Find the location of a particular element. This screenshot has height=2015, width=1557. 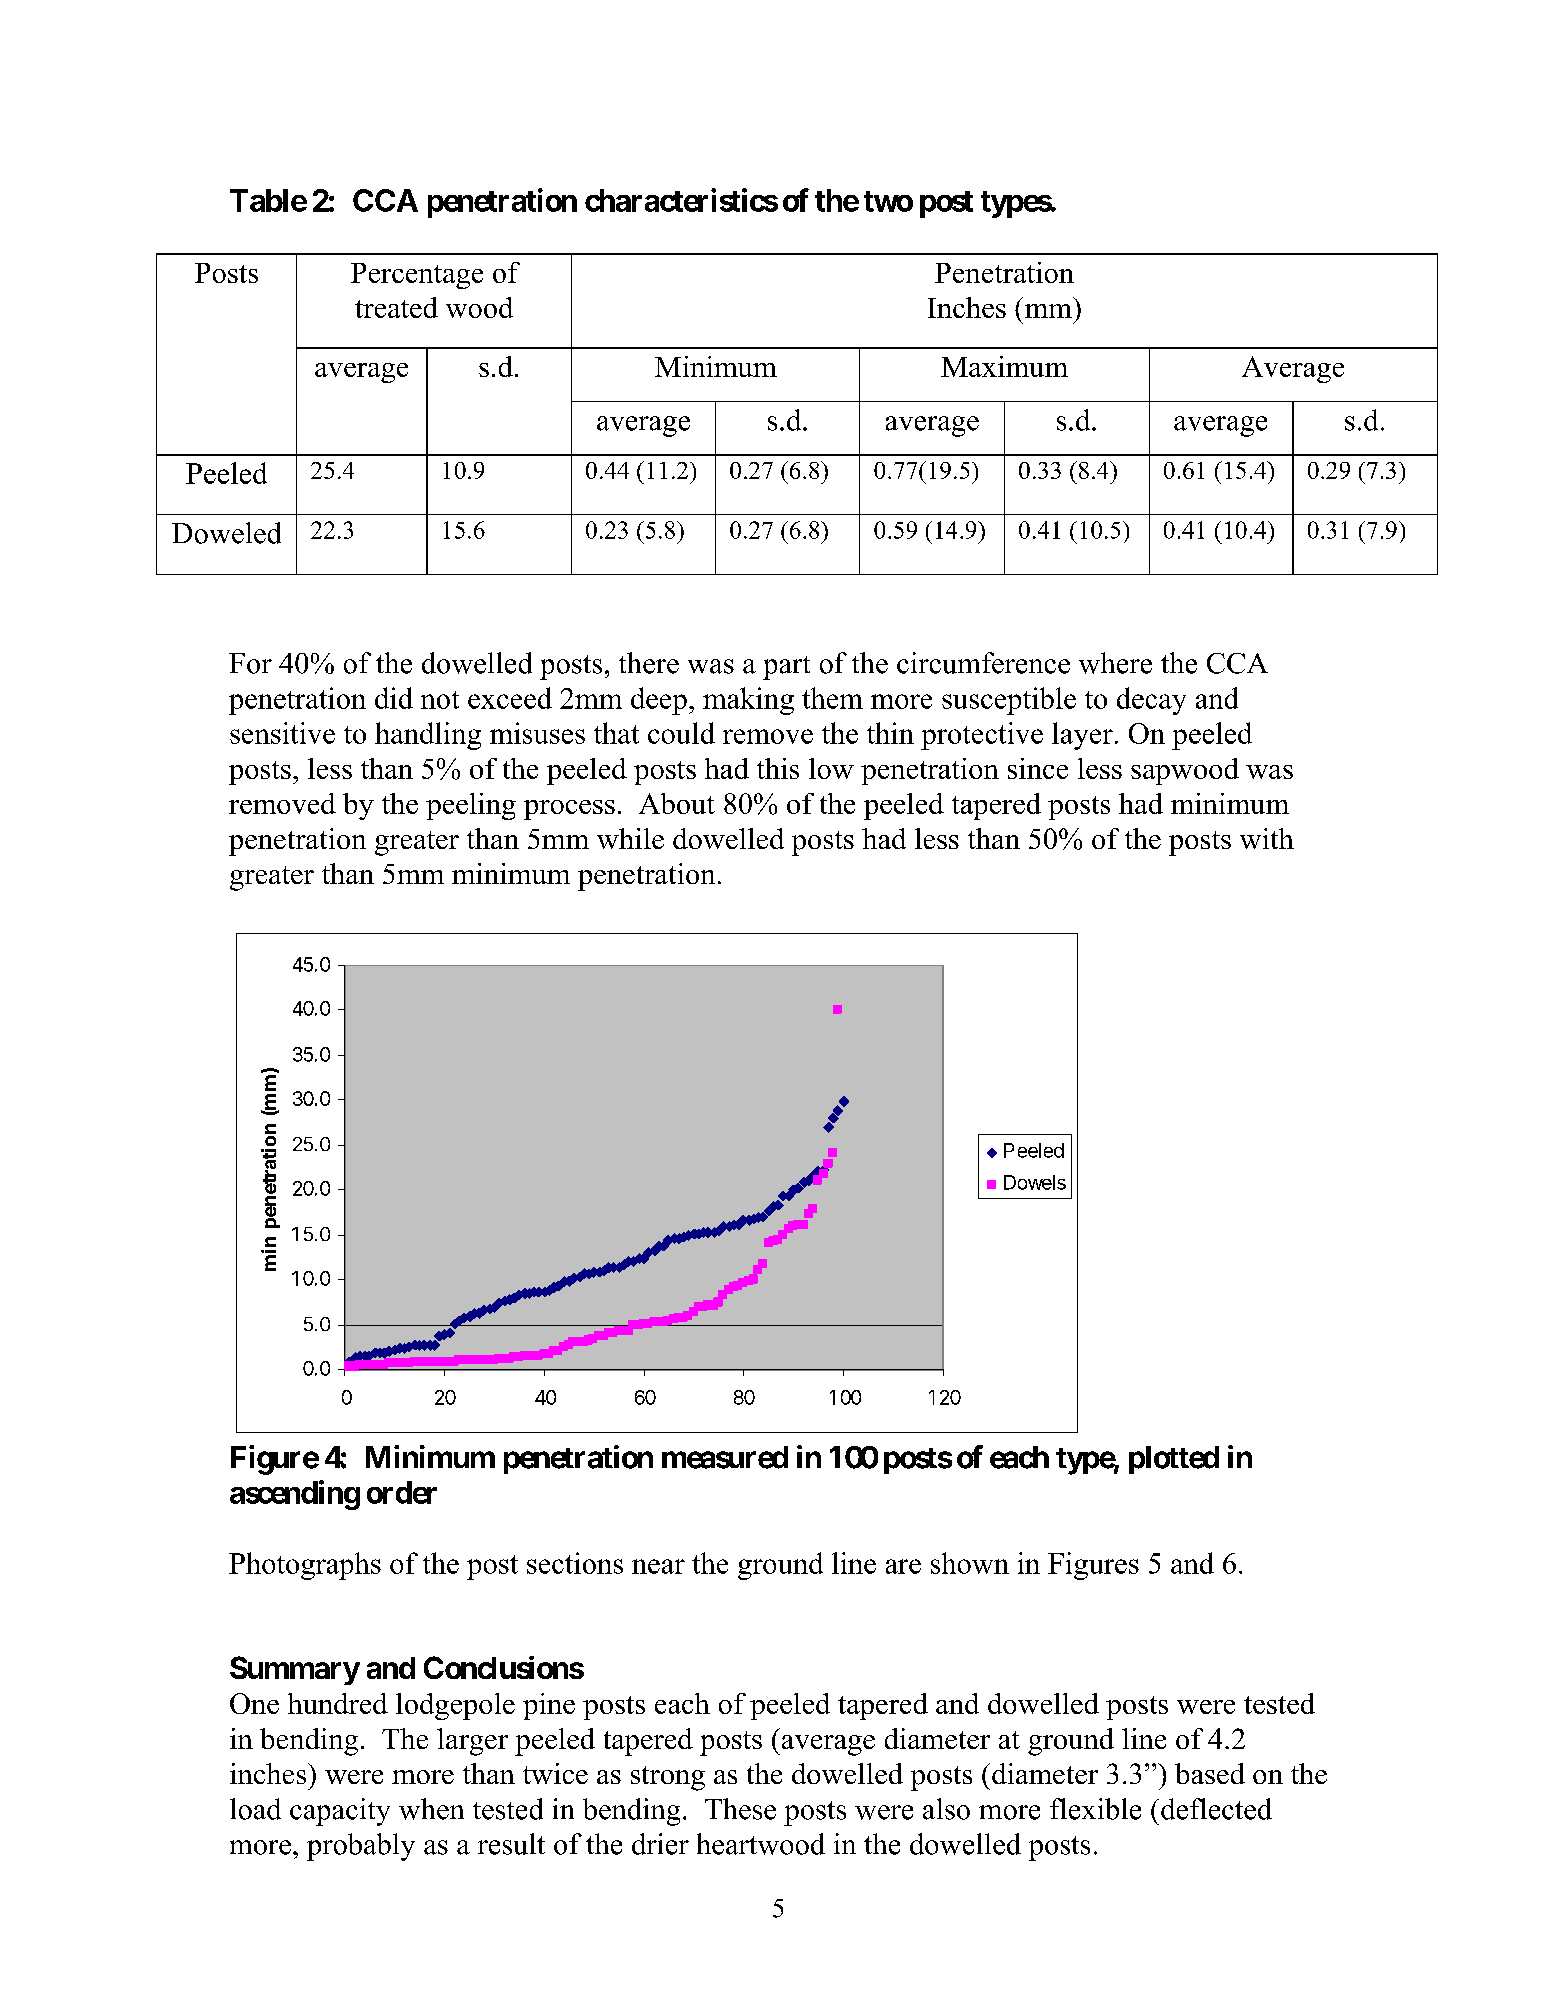

treated is located at coordinates (396, 307).
